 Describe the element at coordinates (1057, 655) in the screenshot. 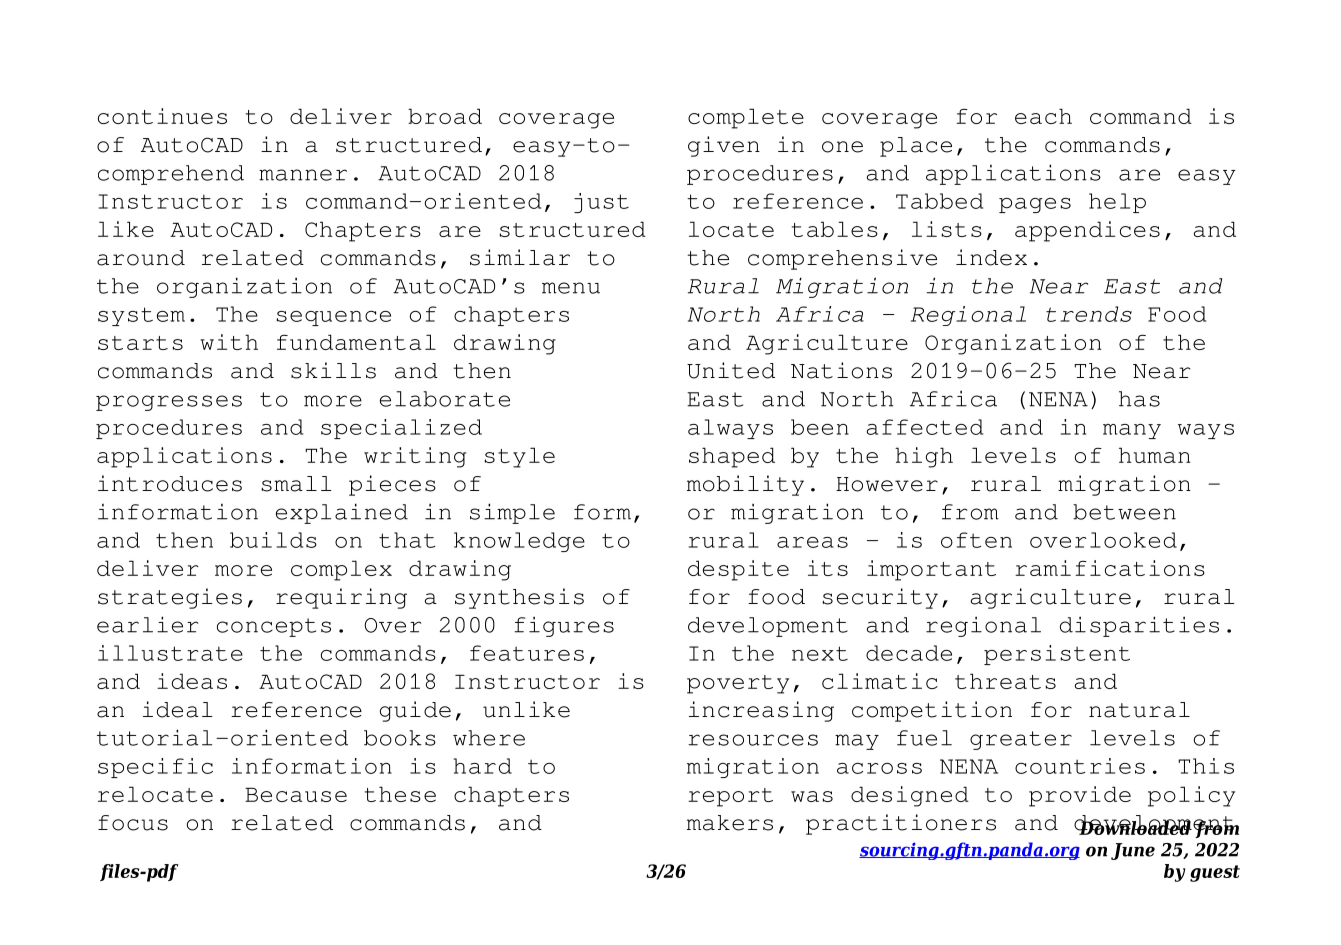

I see `persistent` at that location.
